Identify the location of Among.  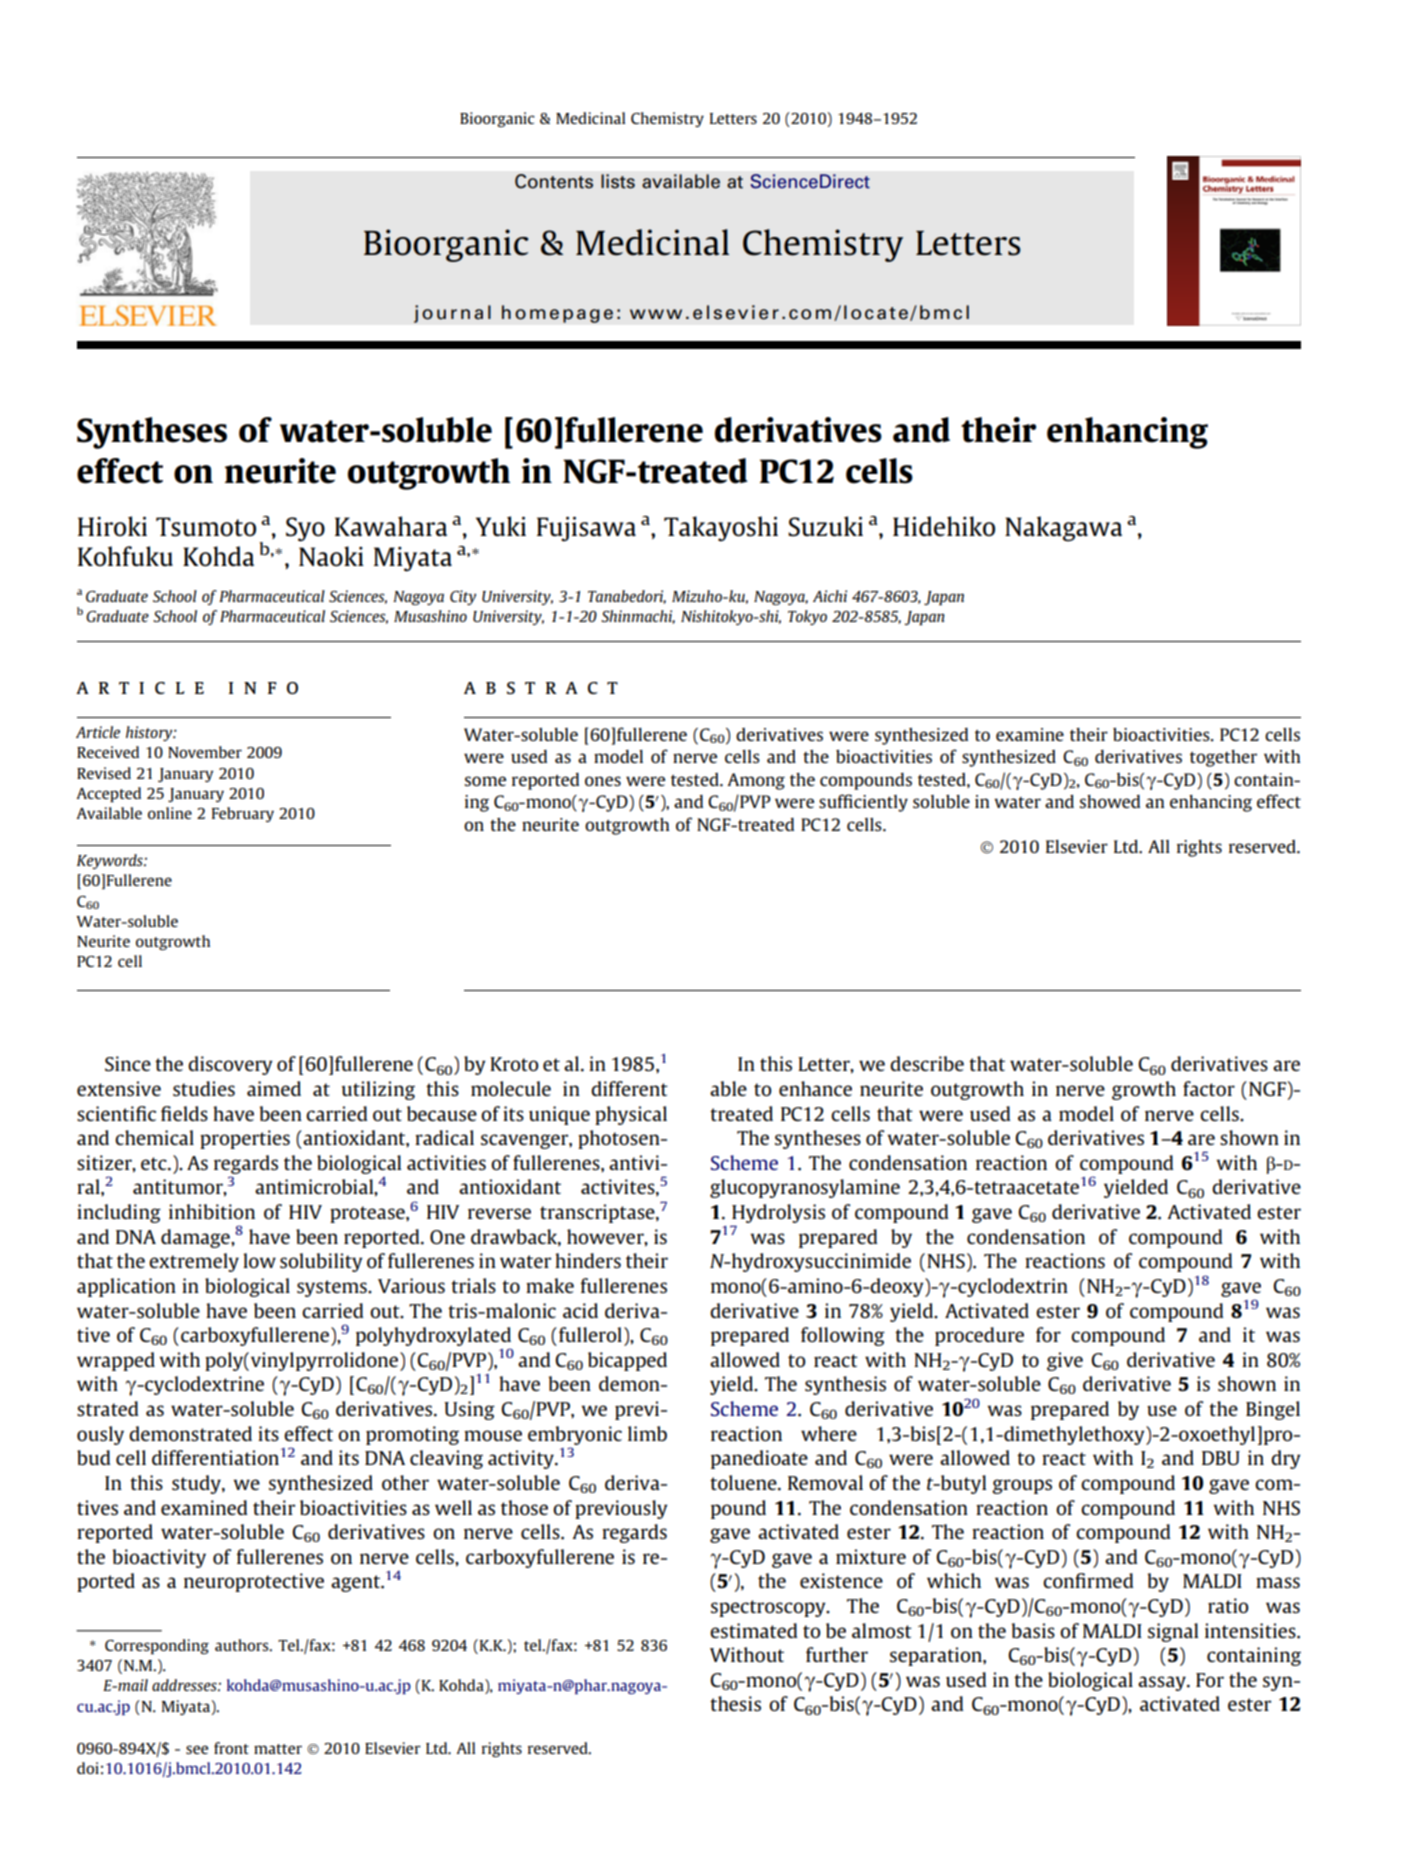
(756, 781).
